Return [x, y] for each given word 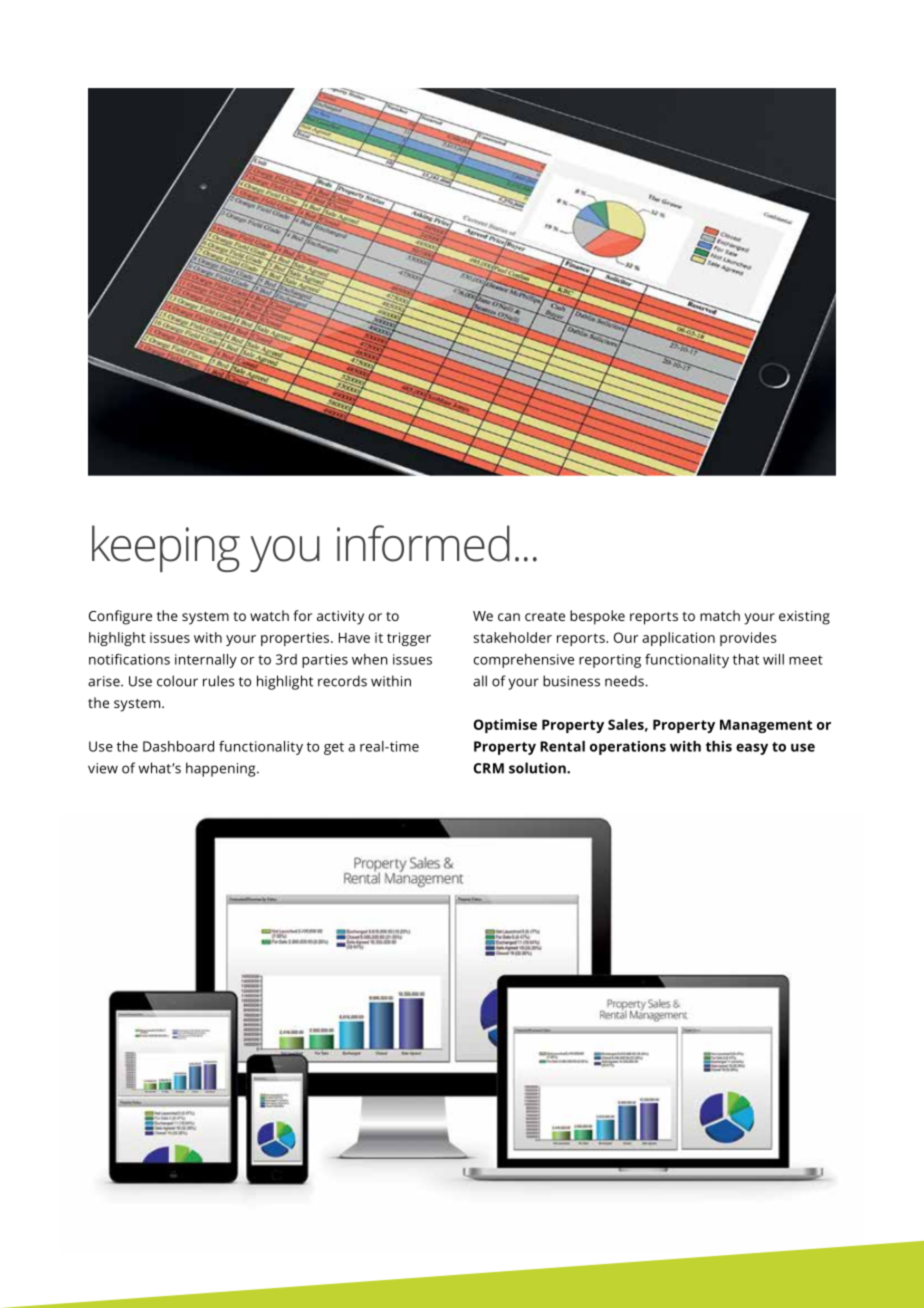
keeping [166, 548]
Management [766, 726]
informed [423, 543]
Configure [120, 617]
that [746, 659]
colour [177, 681]
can [509, 617]
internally [206, 661]
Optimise [505, 726]
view [103, 768]
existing [804, 618]
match [720, 615]
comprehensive [524, 661]
